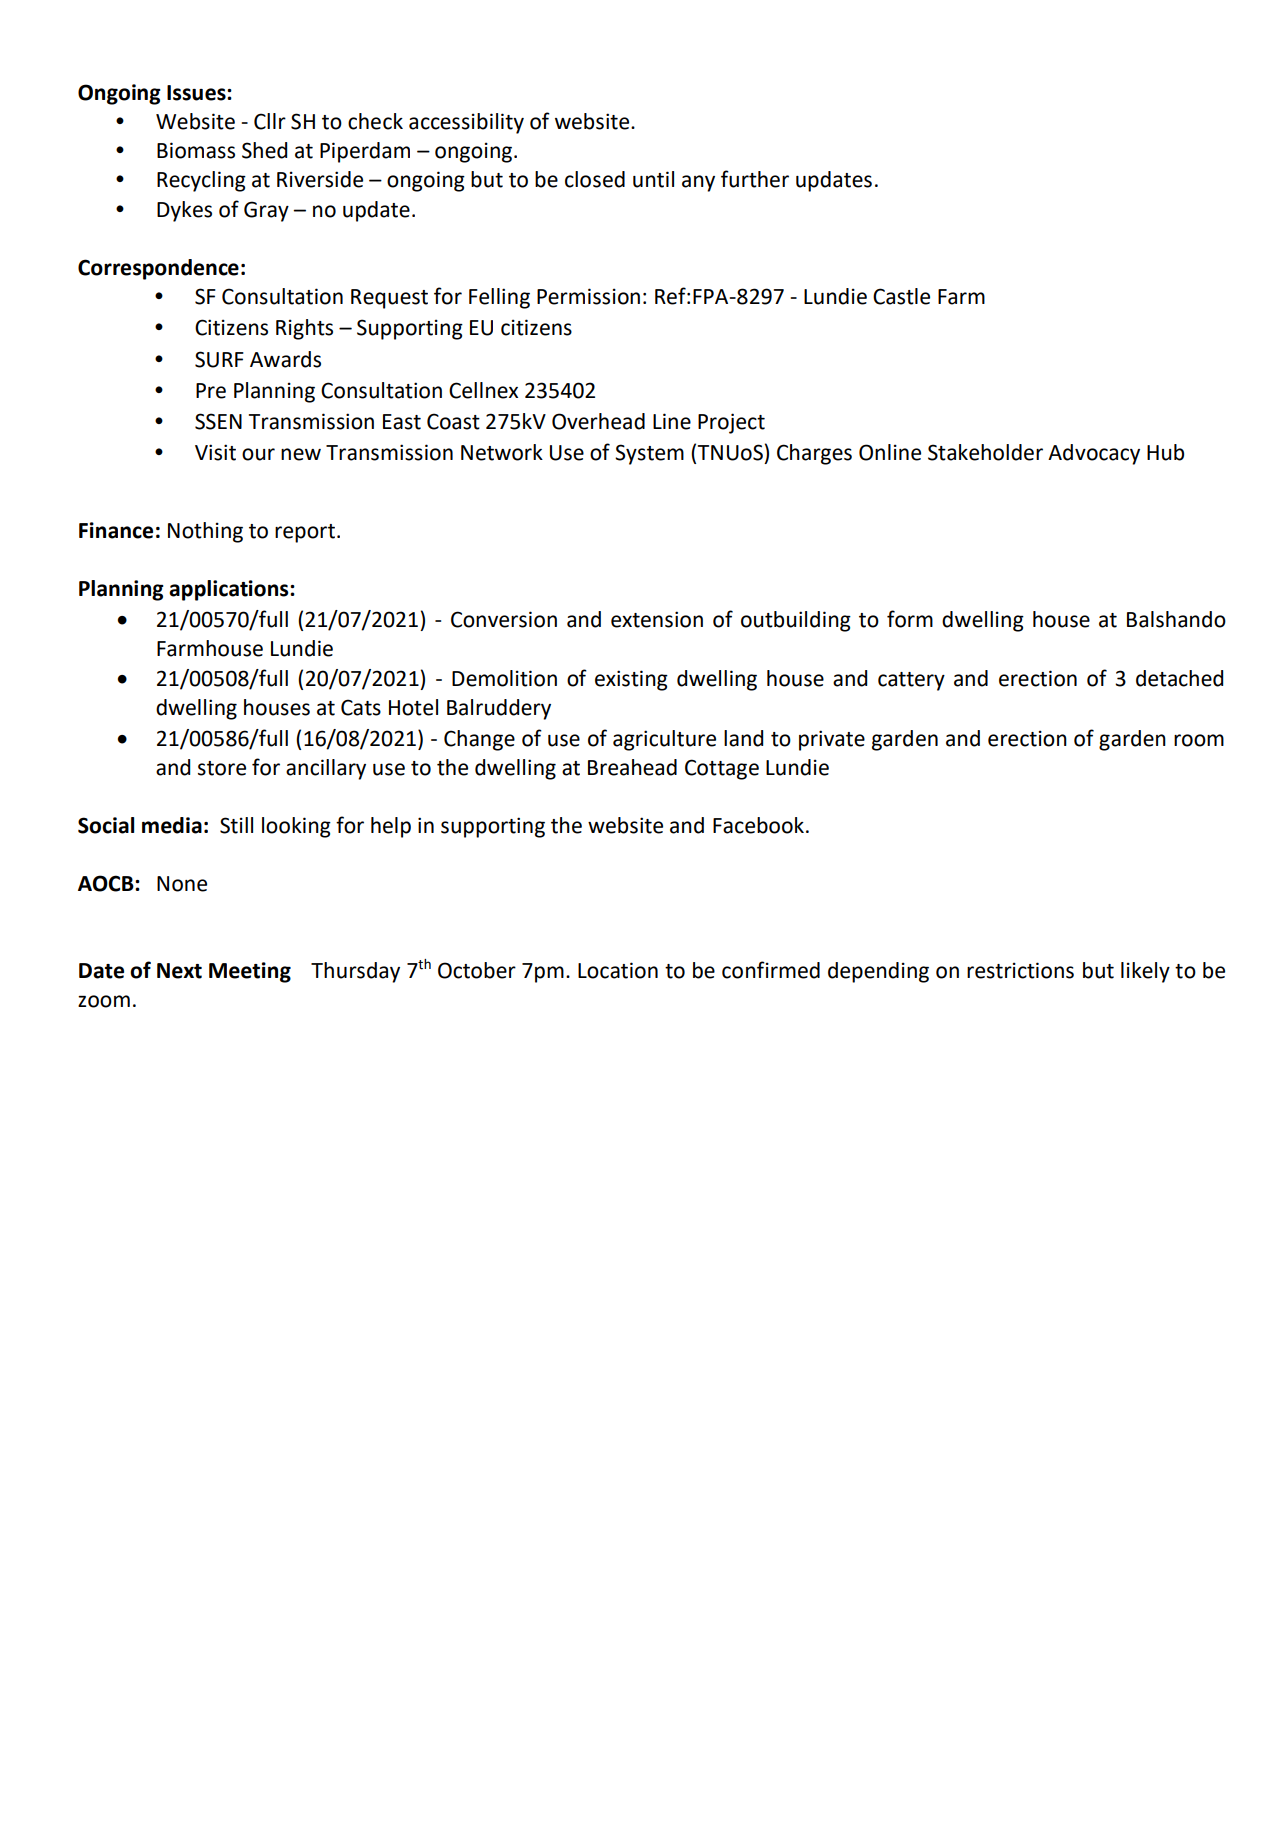 The image size is (1288, 1821). What do you see at coordinates (197, 93) in the page?
I see `Issues` at bounding box center [197, 93].
